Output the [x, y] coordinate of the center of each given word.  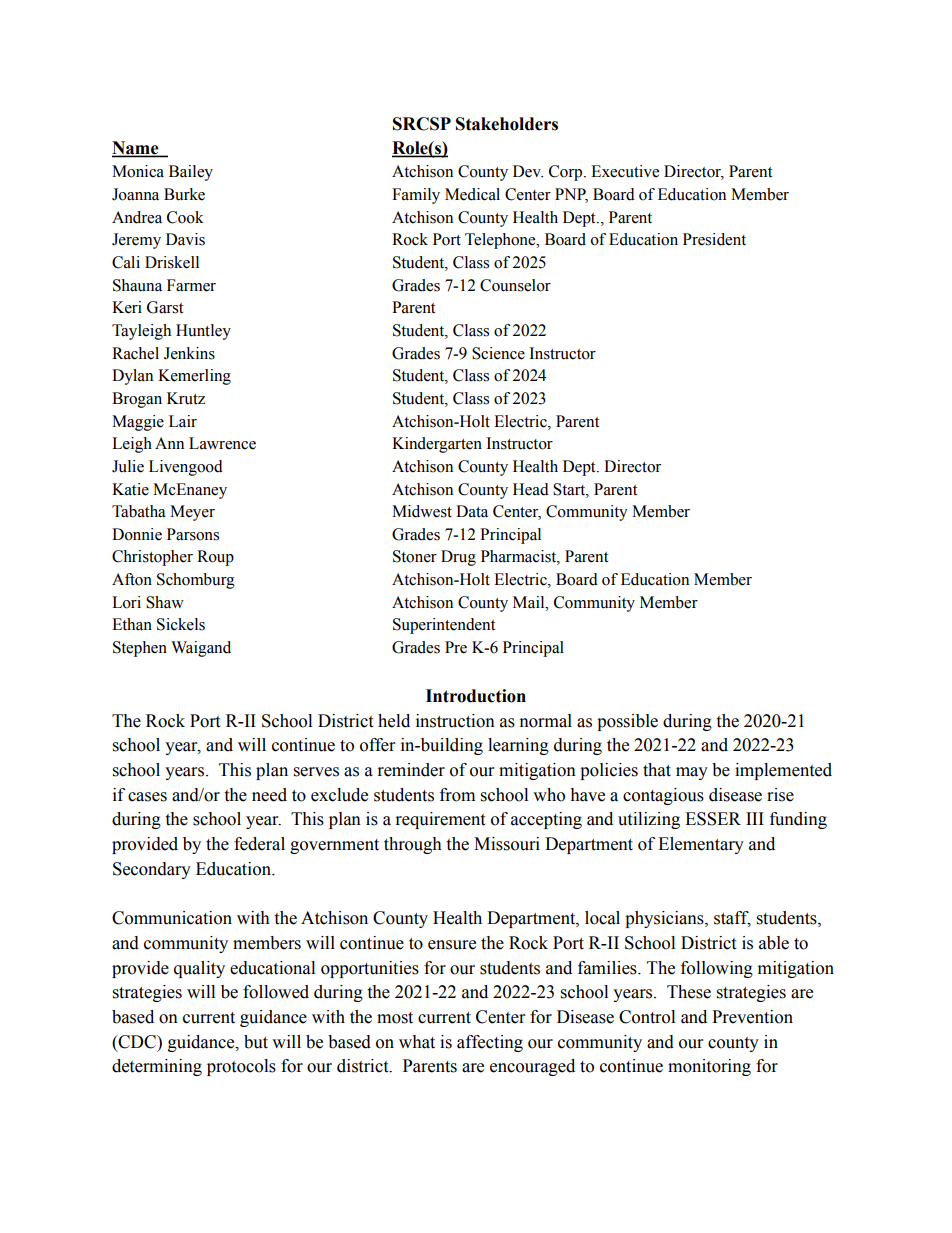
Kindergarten [437, 445]
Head [531, 489]
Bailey [191, 173]
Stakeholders [507, 124]
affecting [490, 1043]
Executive [625, 171]
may [692, 773]
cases [147, 797]
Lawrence [222, 443]
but [256, 1042]
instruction [455, 721]
